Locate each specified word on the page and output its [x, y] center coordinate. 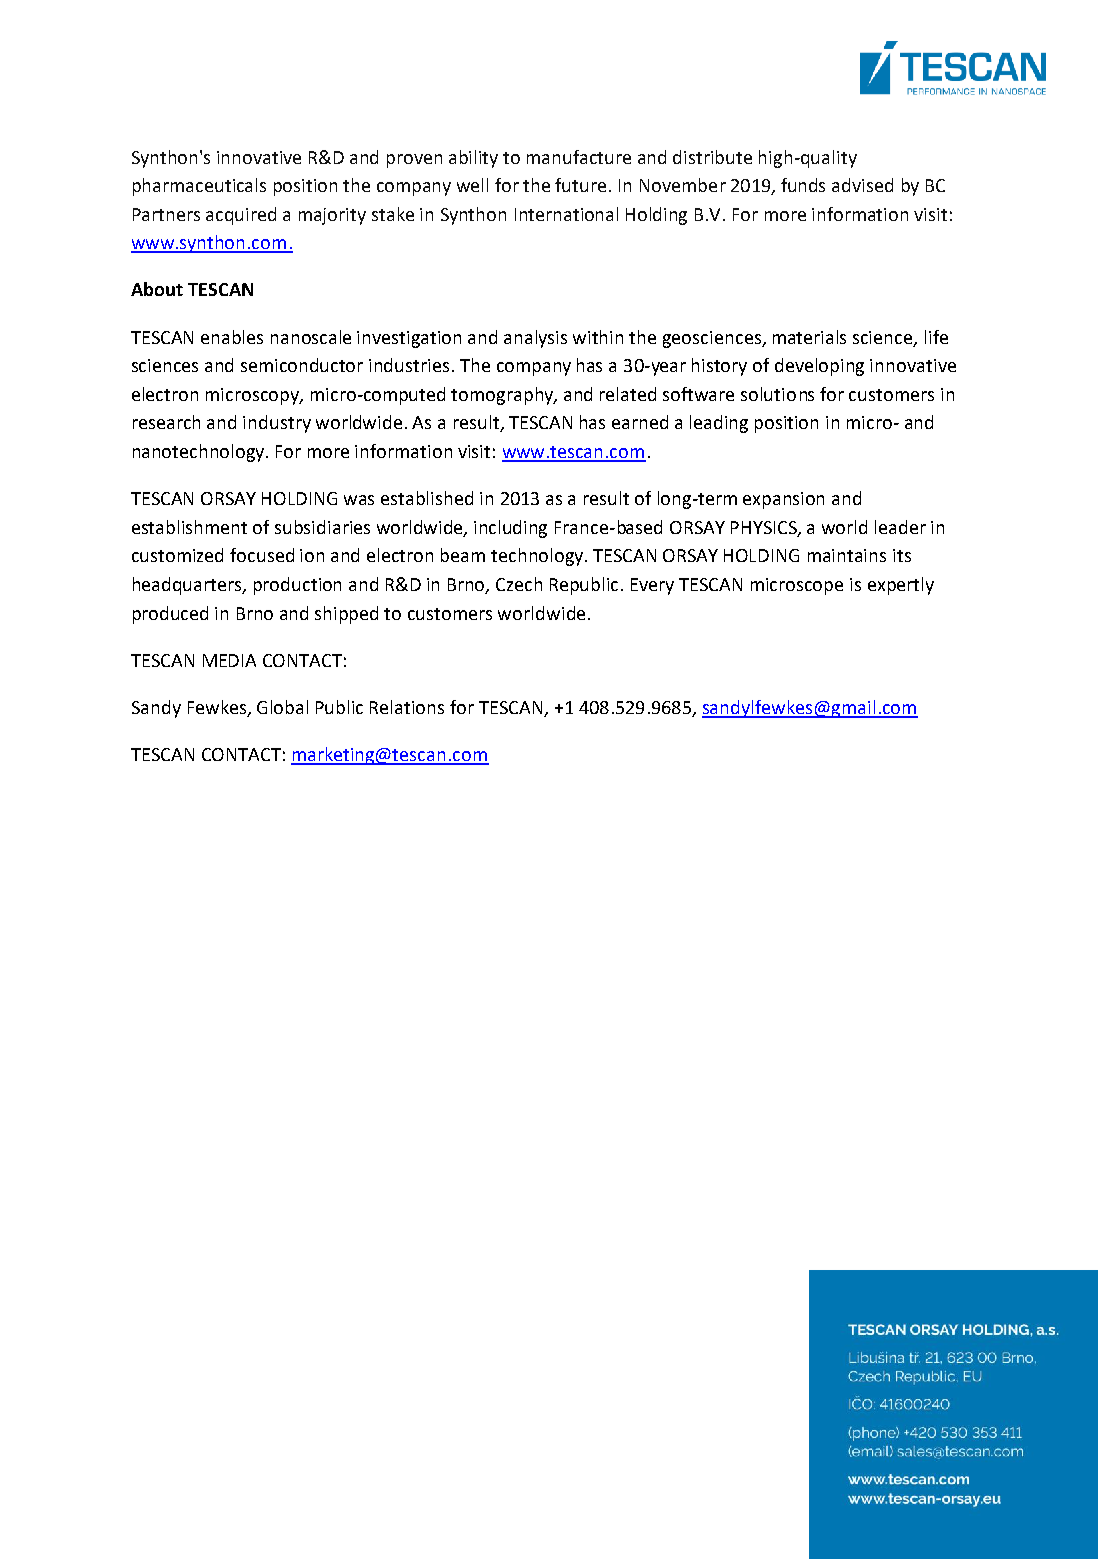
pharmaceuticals [199, 187]
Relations [407, 707]
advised [862, 185]
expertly [901, 586]
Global [282, 707]
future [580, 185]
